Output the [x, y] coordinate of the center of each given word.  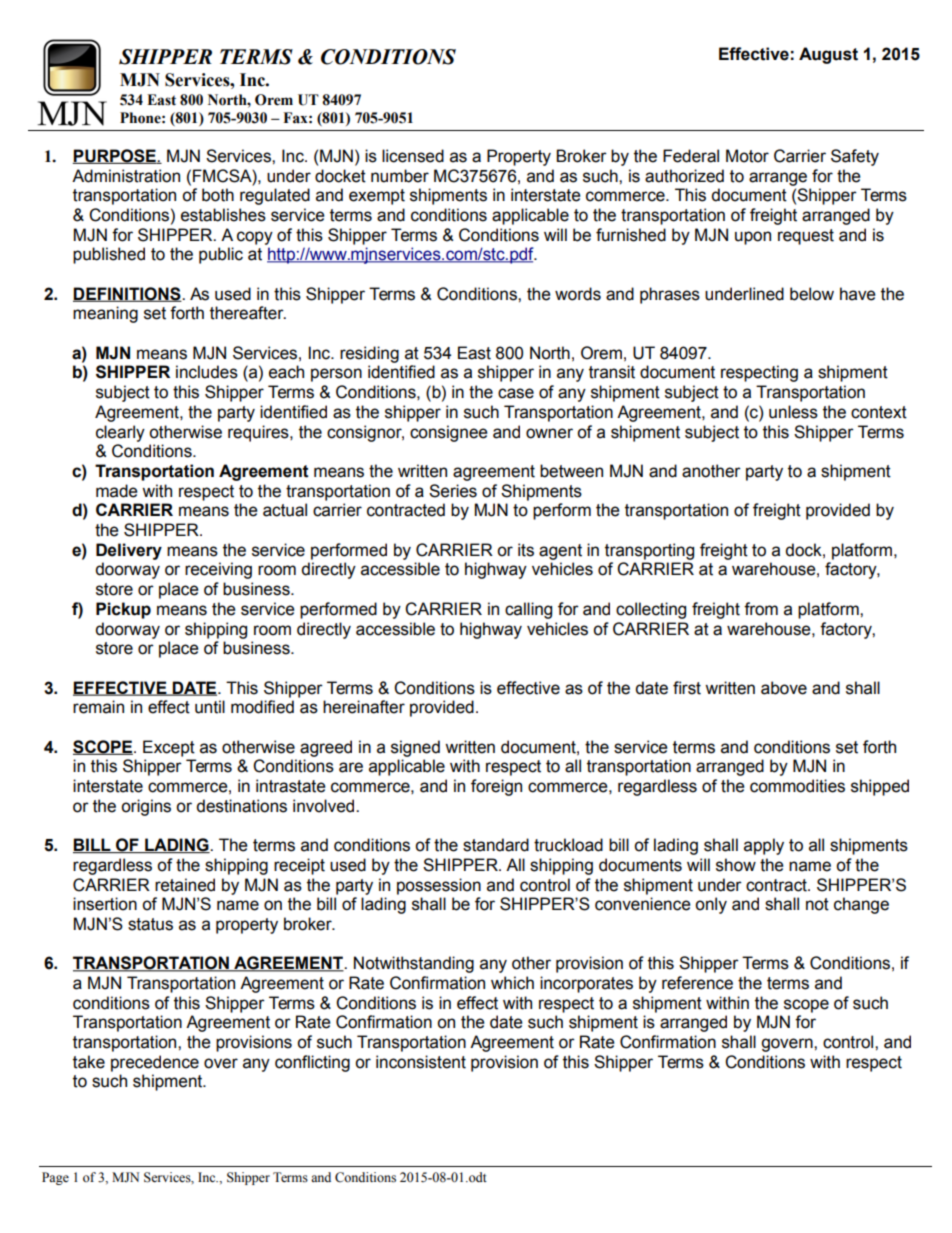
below [812, 294]
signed [415, 748]
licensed [413, 156]
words [578, 294]
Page [55, 1178]
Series [453, 491]
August [828, 55]
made [117, 491]
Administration [126, 176]
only [711, 905]
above [784, 688]
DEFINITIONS [128, 294]
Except [169, 748]
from [761, 609]
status [150, 924]
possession [439, 886]
